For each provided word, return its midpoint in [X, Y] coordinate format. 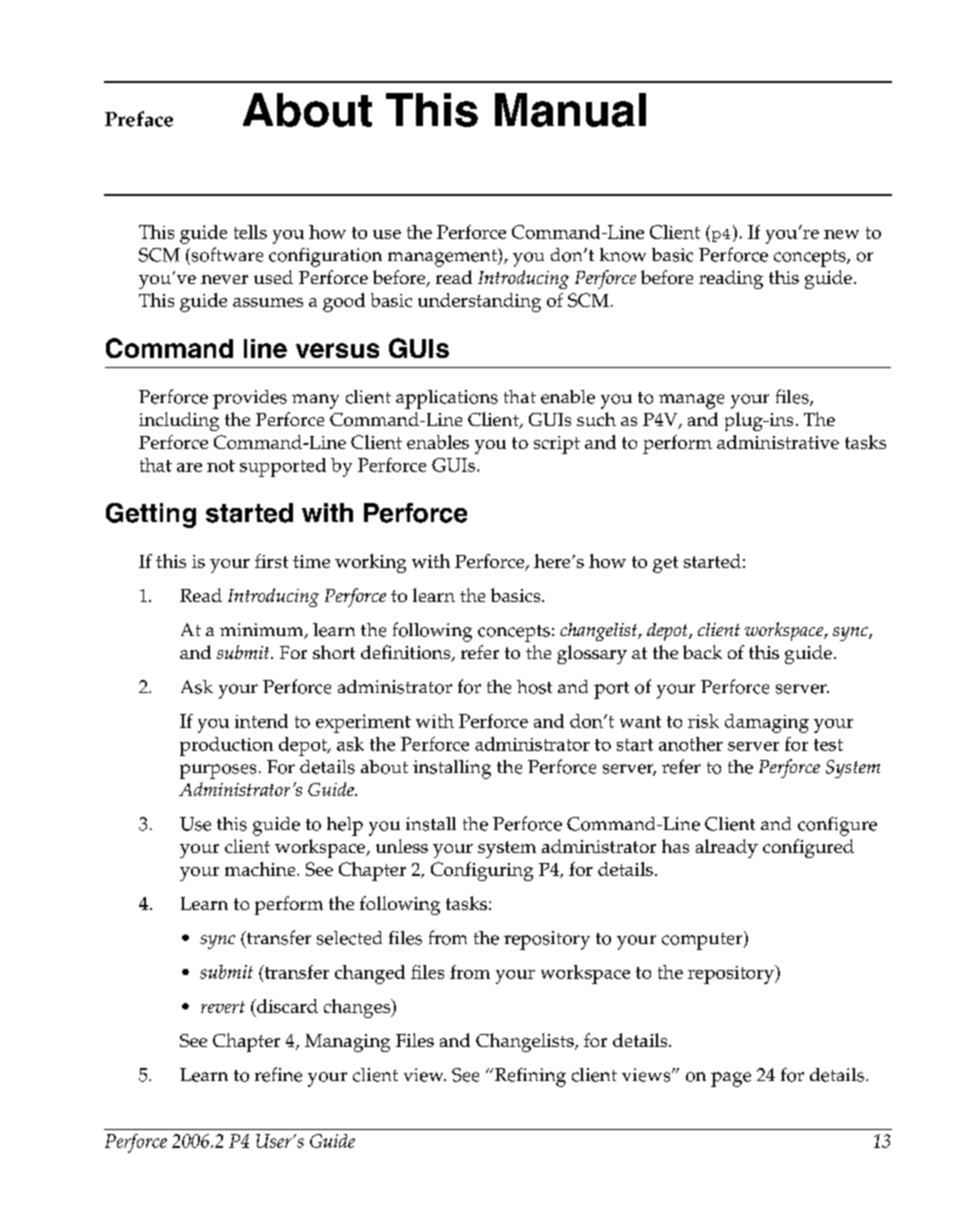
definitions [407, 653]
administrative [778, 442]
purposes [218, 771]
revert [223, 1007]
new [841, 234]
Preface [139, 119]
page [731, 1079]
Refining [529, 1077]
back [702, 652]
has [675, 846]
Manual [570, 110]
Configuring [482, 871]
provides [250, 399]
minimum [263, 631]
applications [447, 399]
